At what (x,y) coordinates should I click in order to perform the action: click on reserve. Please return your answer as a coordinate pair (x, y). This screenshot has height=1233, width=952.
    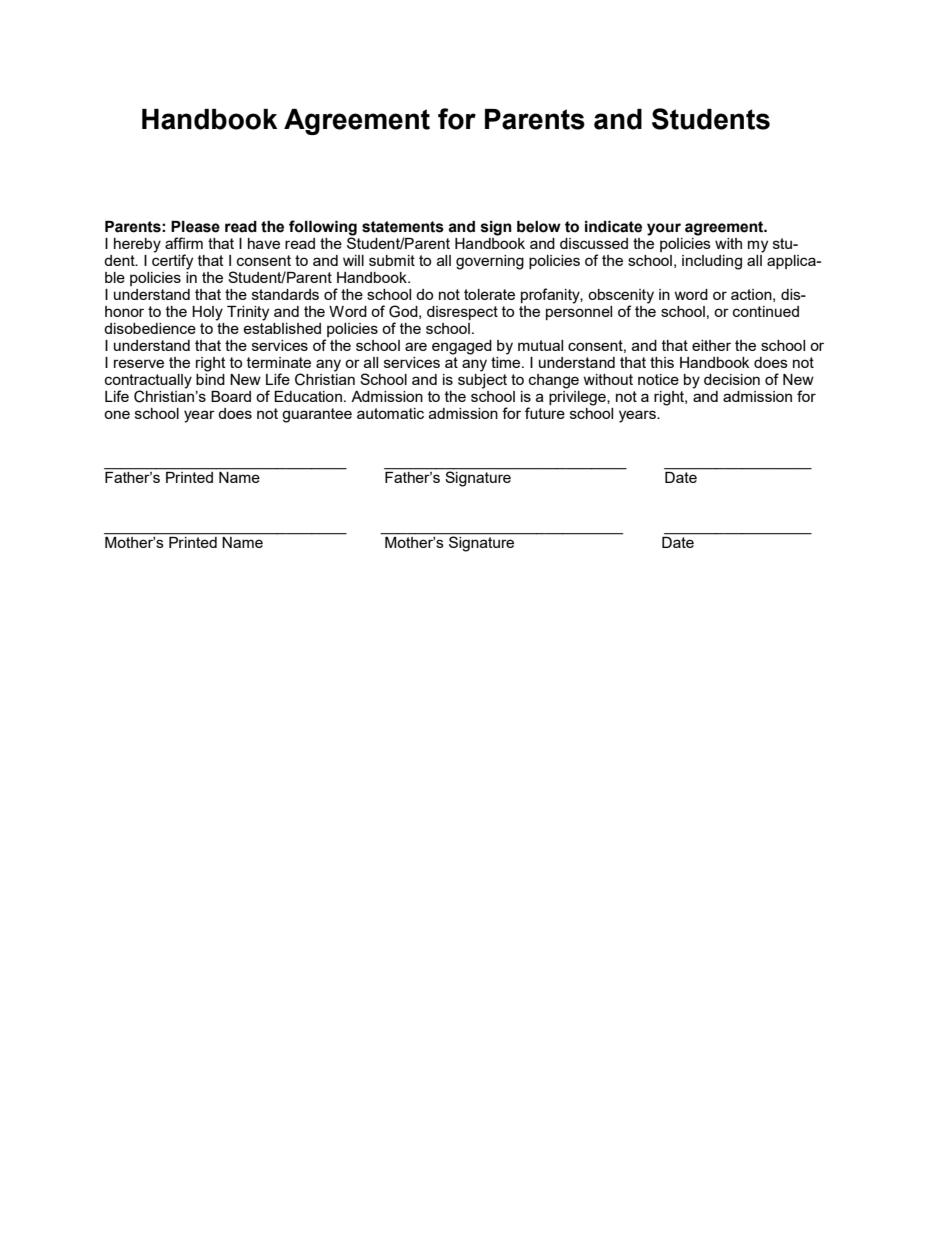
    Looking at the image, I should click on (139, 363).
